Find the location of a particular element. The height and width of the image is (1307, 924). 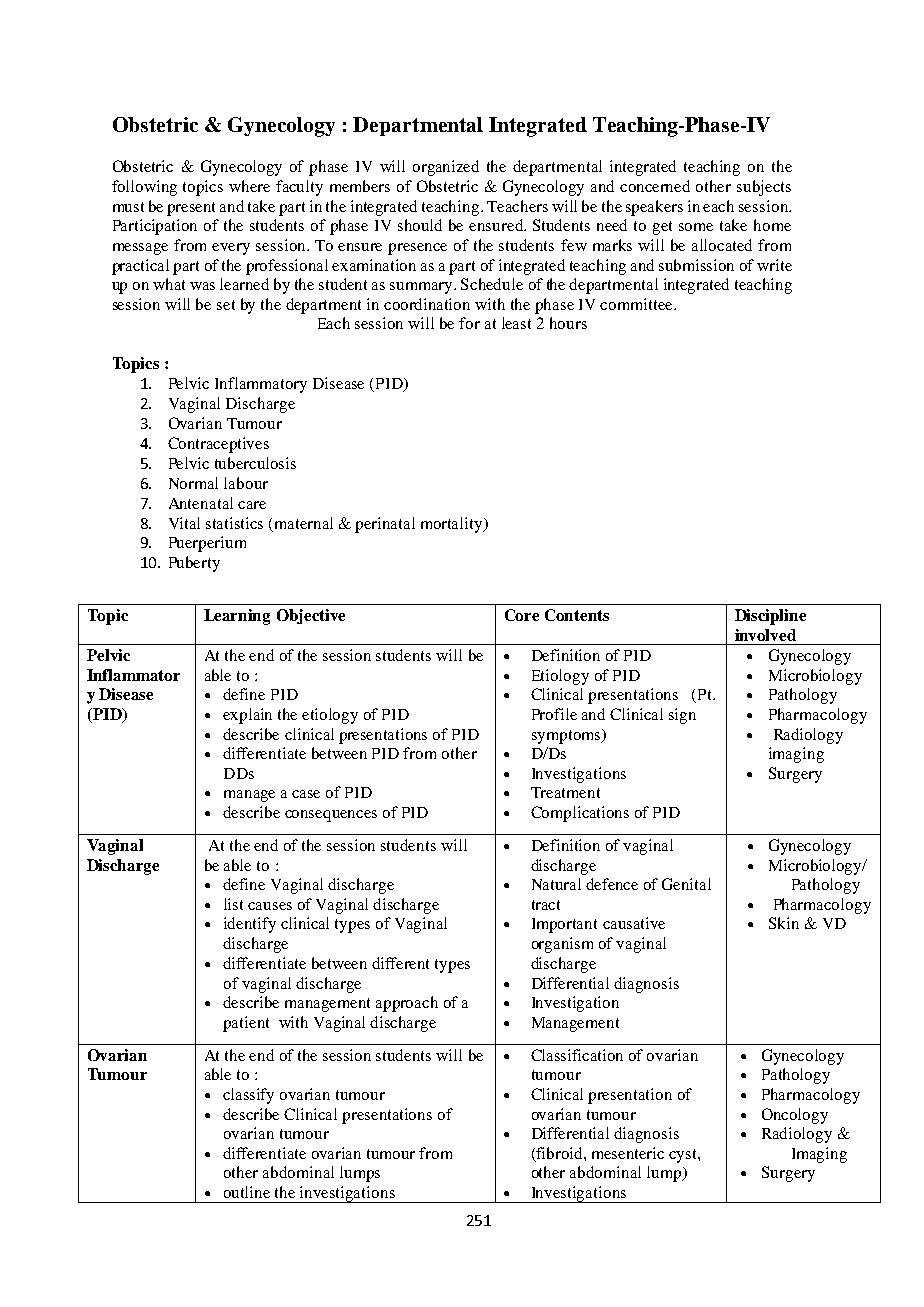

outline is located at coordinates (247, 1192).
